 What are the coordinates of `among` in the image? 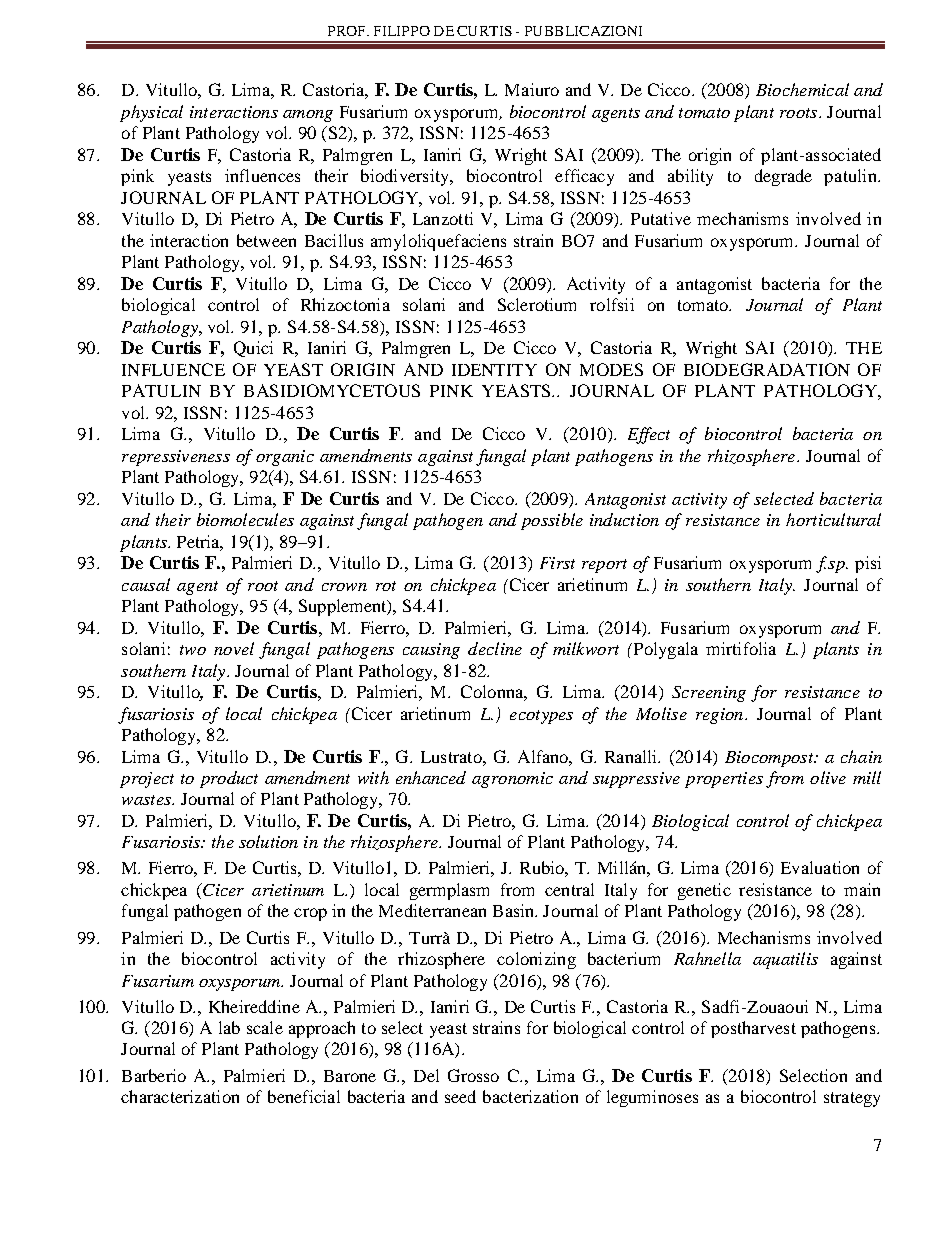 It's located at (308, 116).
